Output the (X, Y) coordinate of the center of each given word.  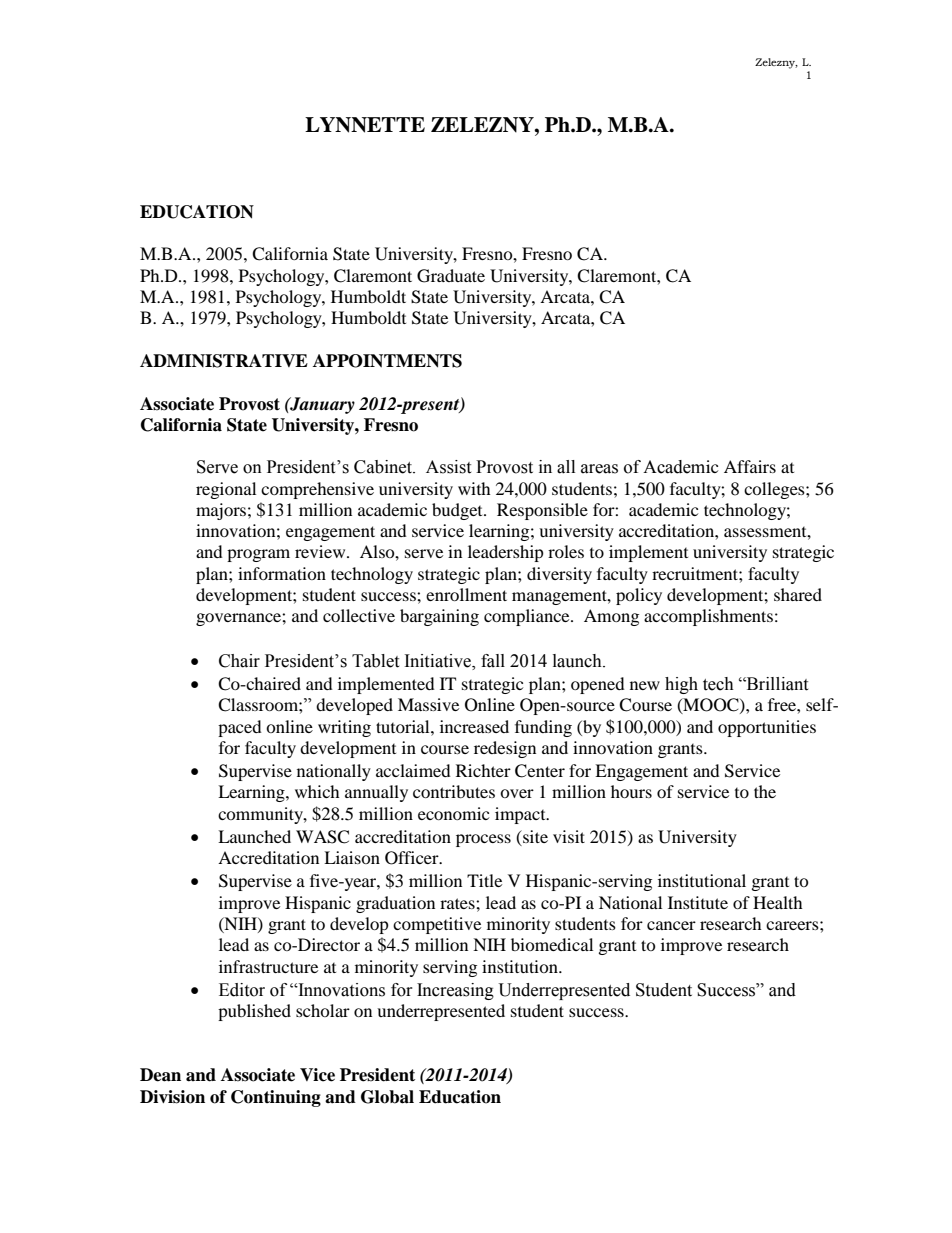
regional (226, 490)
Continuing (276, 1098)
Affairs (750, 466)
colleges (775, 490)
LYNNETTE (365, 125)
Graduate (451, 276)
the (765, 791)
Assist (448, 467)
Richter (483, 770)
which (317, 791)
